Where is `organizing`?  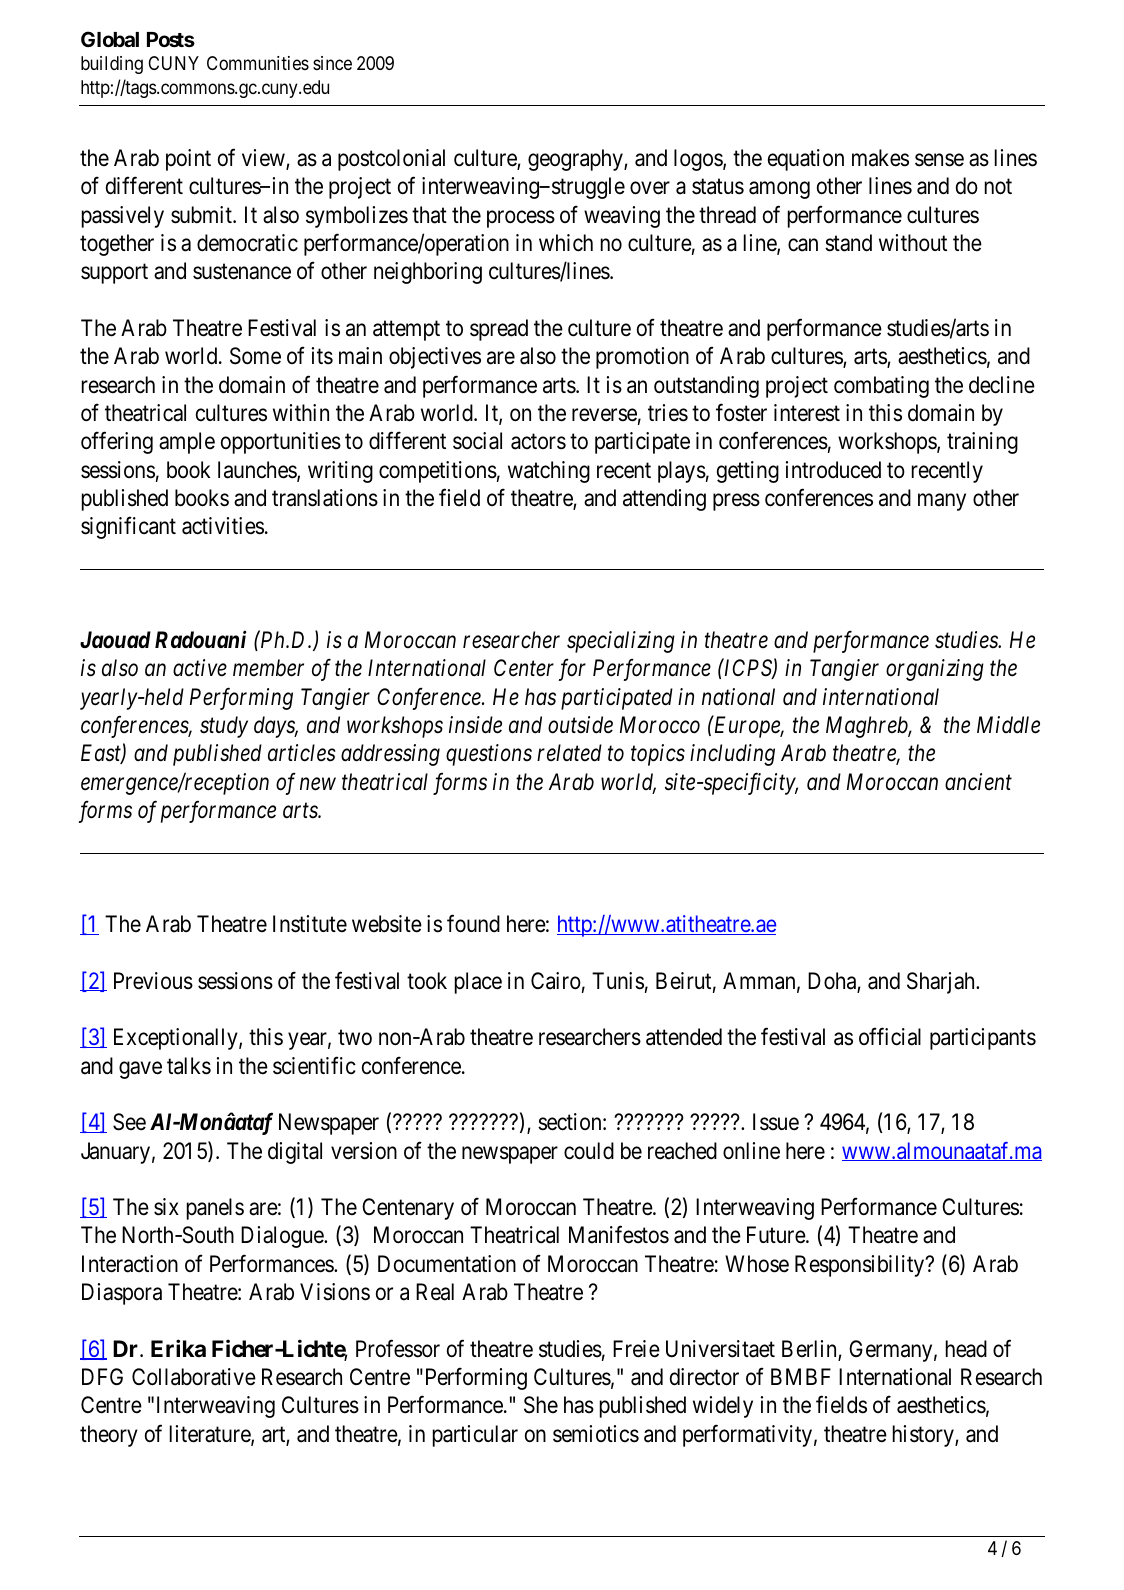 organizing is located at coordinates (935, 670).
